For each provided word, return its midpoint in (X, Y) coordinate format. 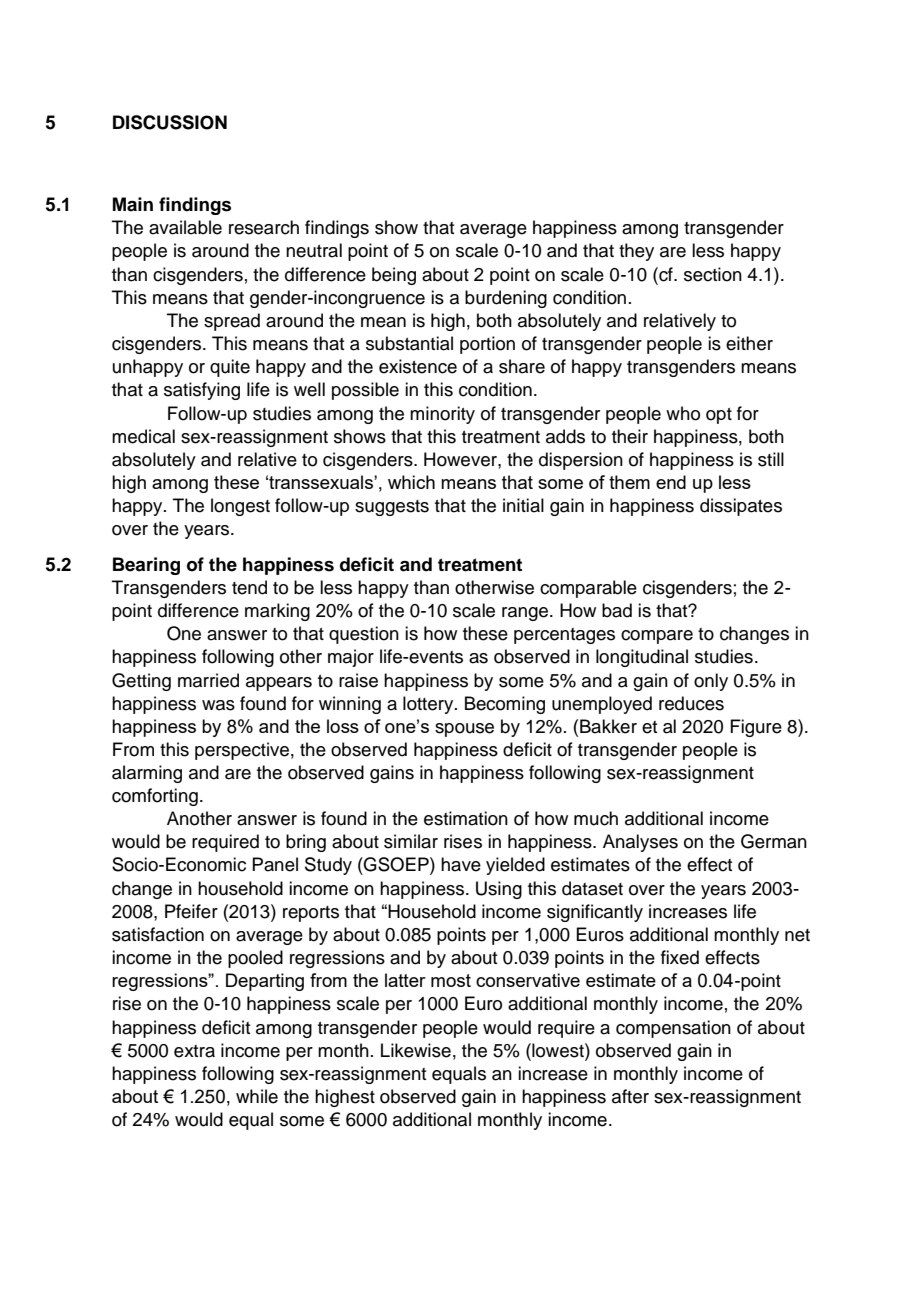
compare (657, 637)
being (394, 276)
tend (249, 587)
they (636, 252)
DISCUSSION (170, 122)
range (526, 614)
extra (194, 1051)
